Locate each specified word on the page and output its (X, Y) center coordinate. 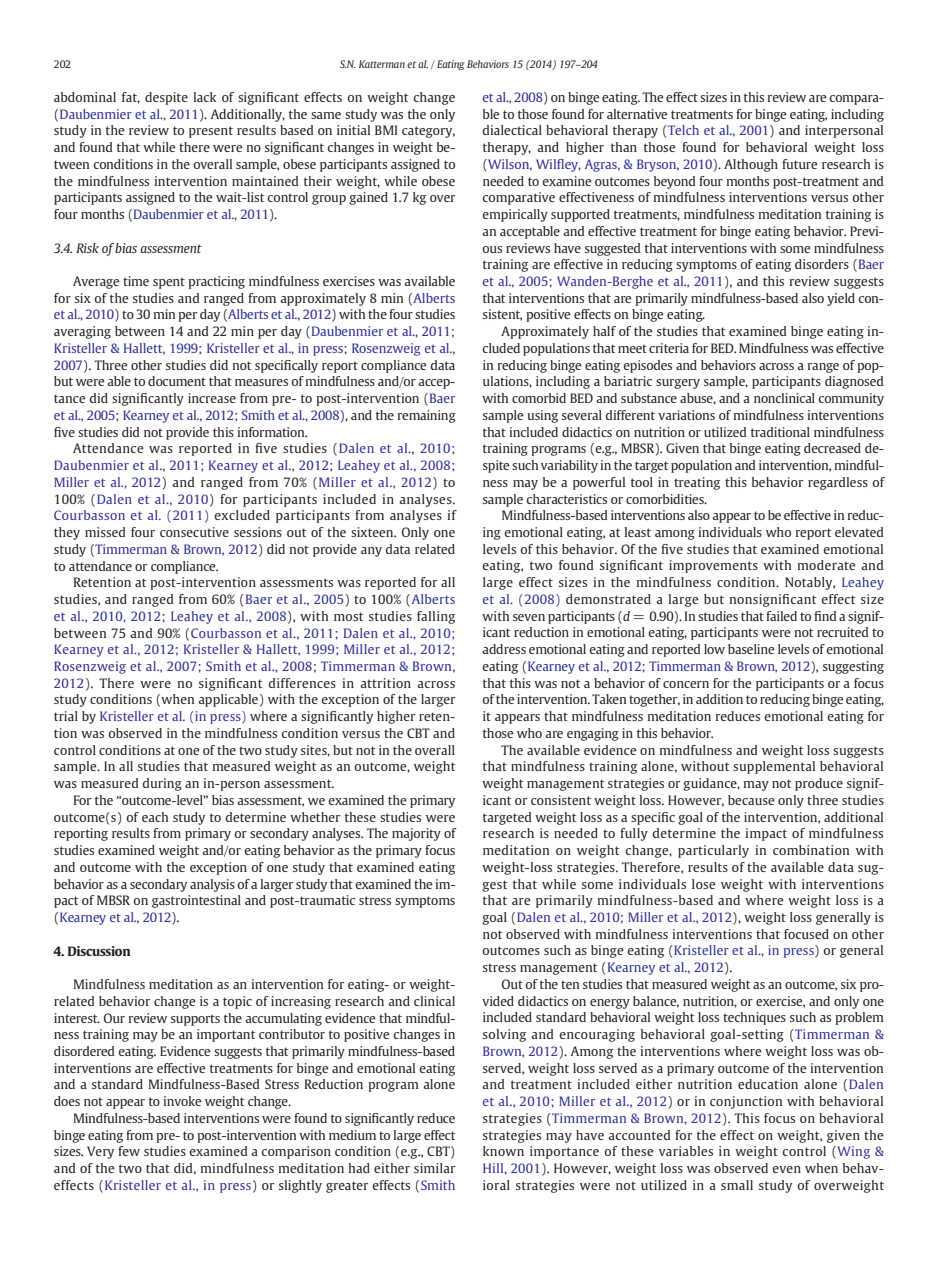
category (428, 132)
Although (751, 165)
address (504, 649)
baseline (751, 649)
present (211, 132)
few (129, 1151)
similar (434, 1168)
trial (66, 716)
